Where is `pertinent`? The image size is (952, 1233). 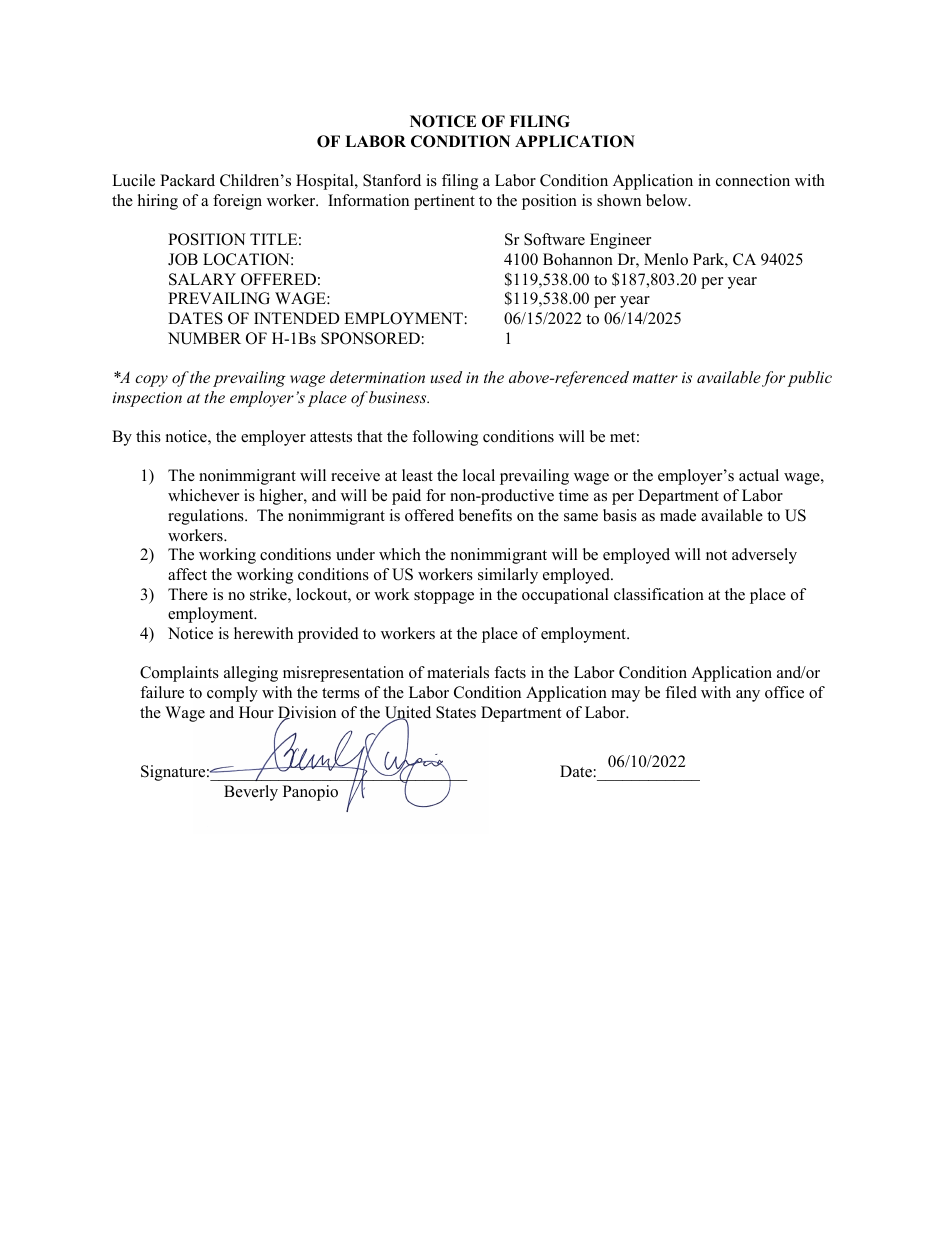
pertinent is located at coordinates (444, 202).
